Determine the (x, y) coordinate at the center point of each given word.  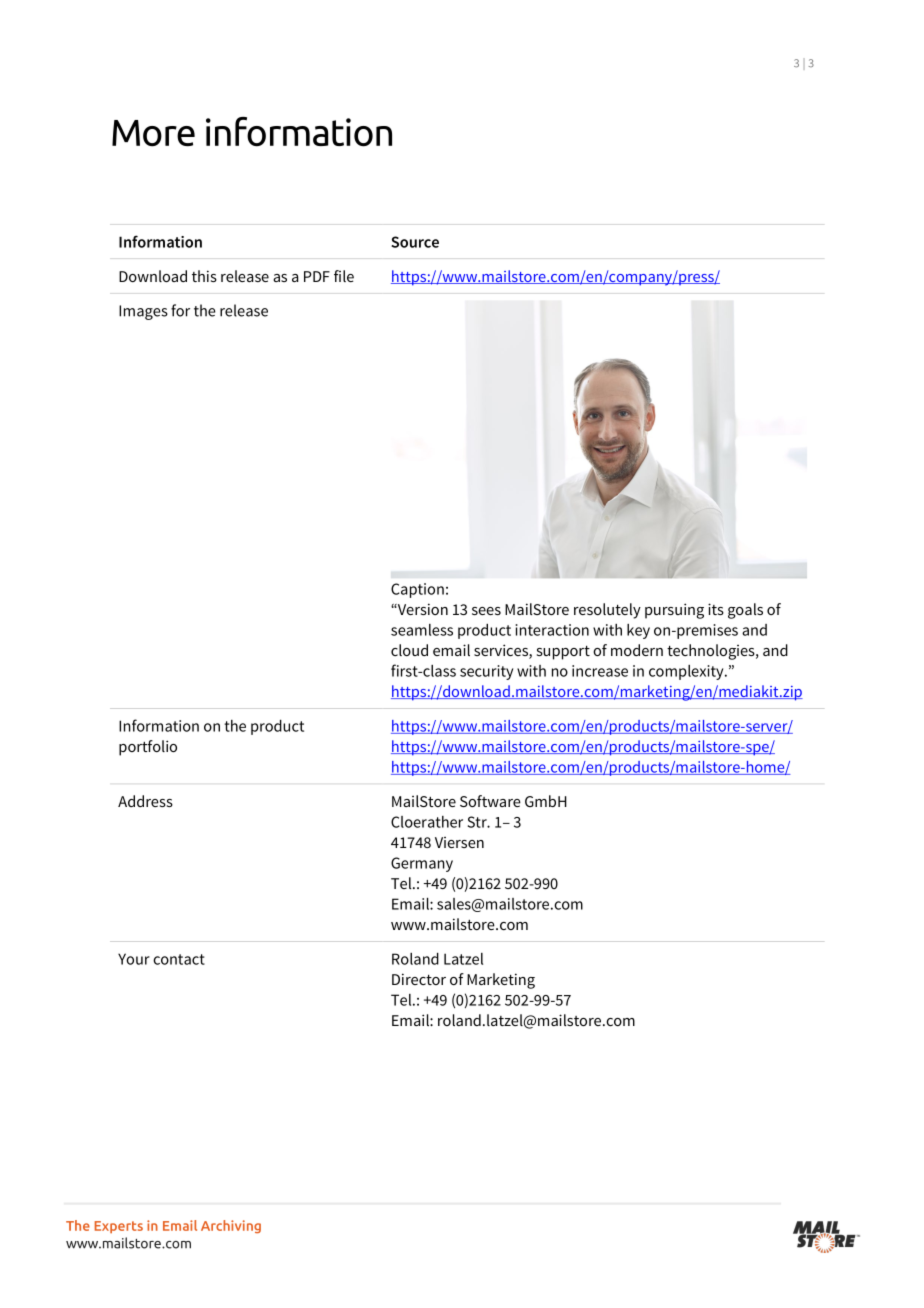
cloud (409, 650)
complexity (687, 672)
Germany (422, 864)
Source (415, 242)
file (344, 276)
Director (419, 979)
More (153, 133)
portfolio (148, 748)
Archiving (231, 1226)
